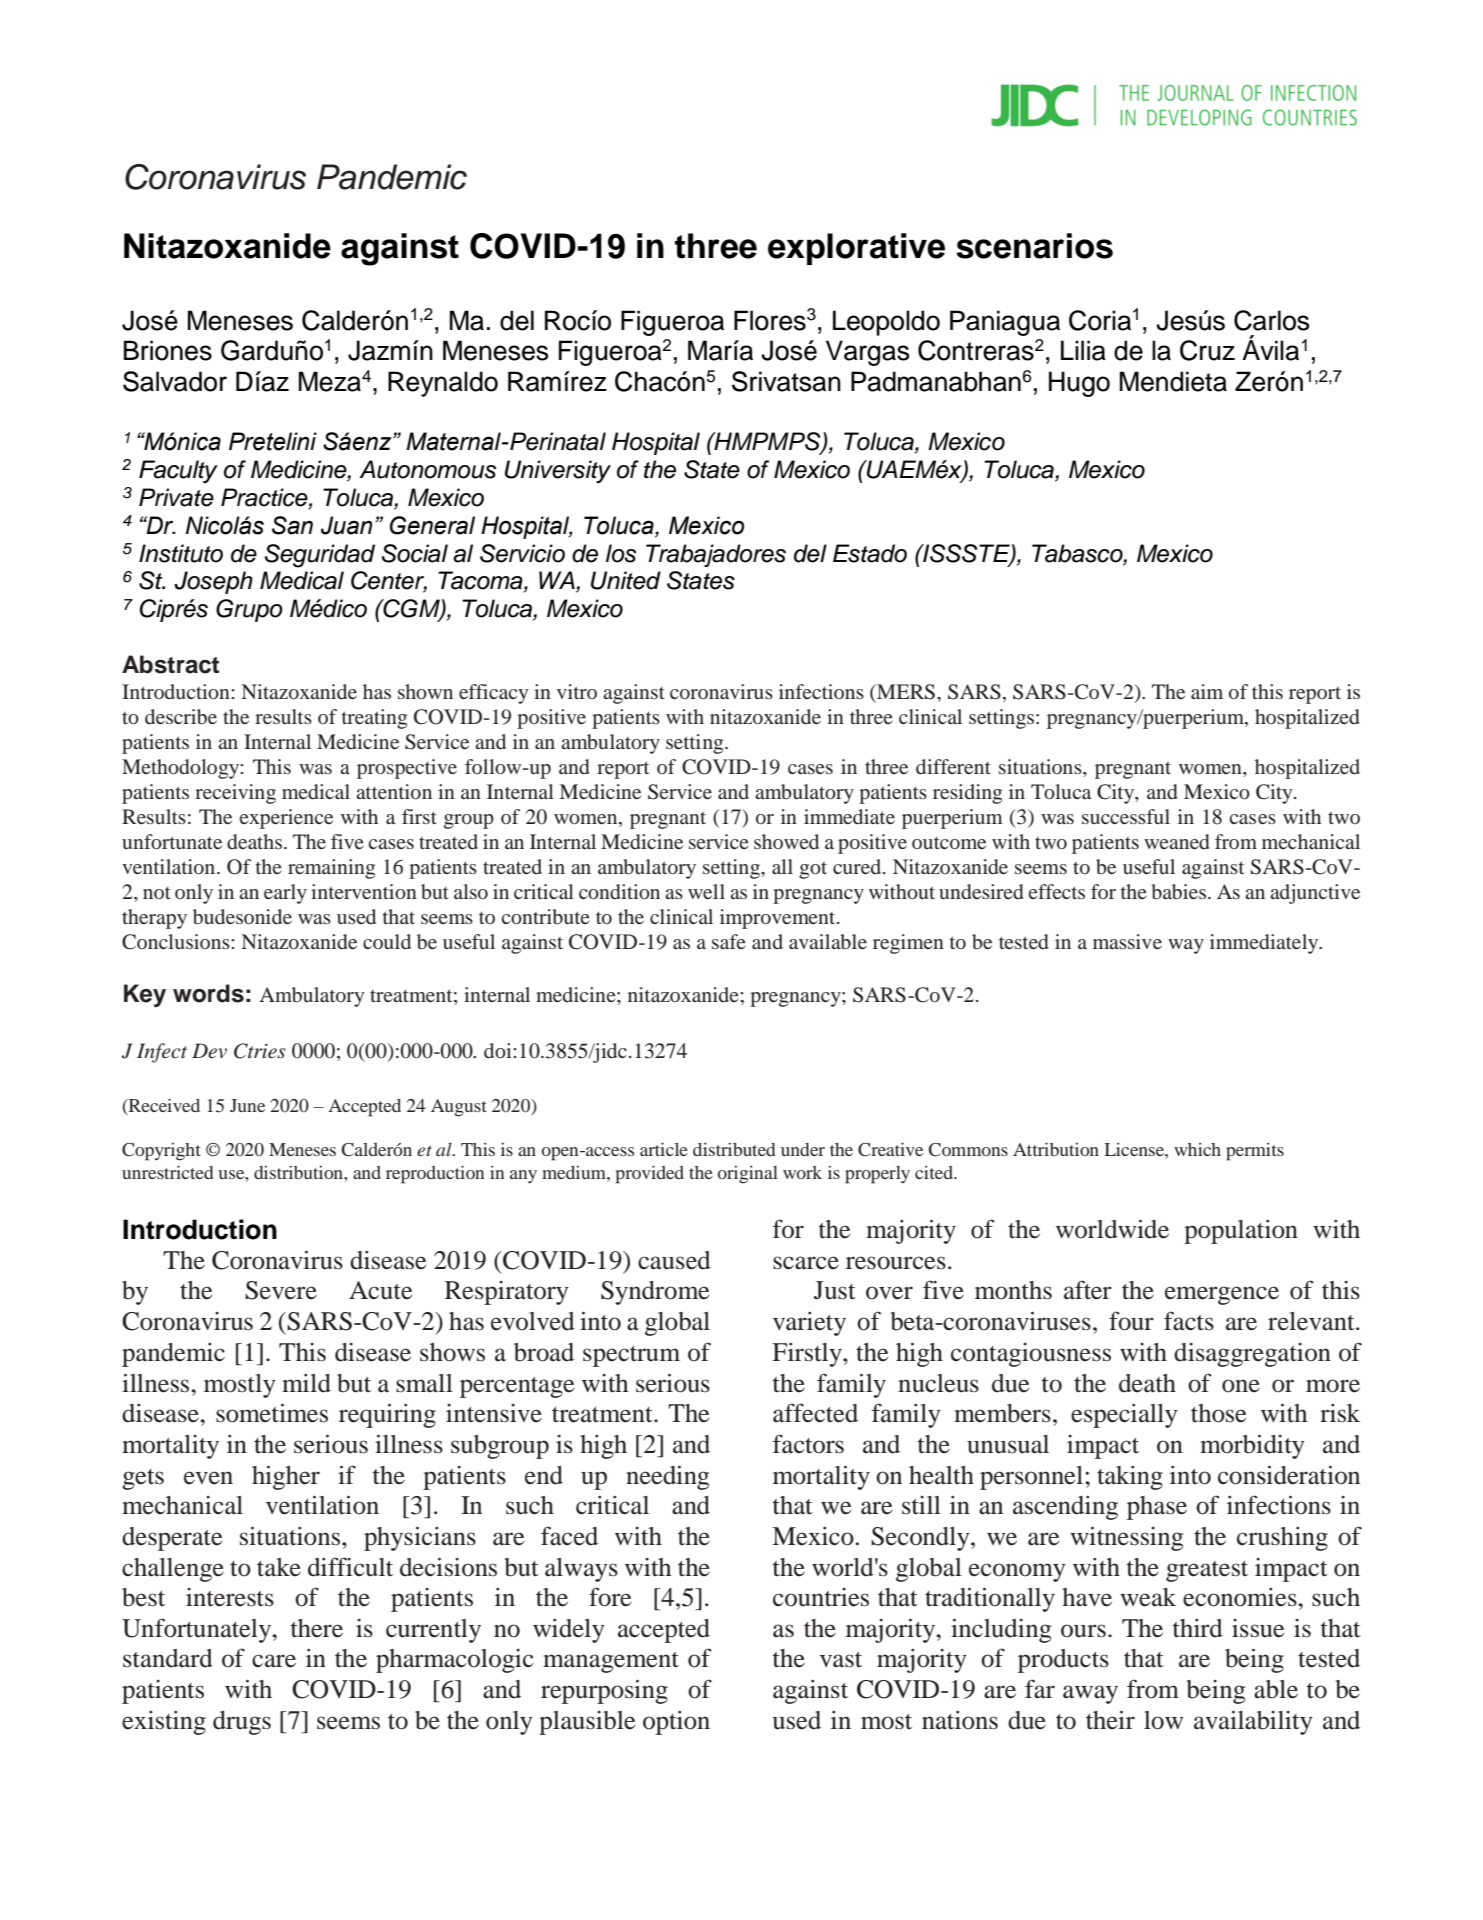 The height and width of the document is (1920, 1483). I want to click on care, so click(274, 1661).
